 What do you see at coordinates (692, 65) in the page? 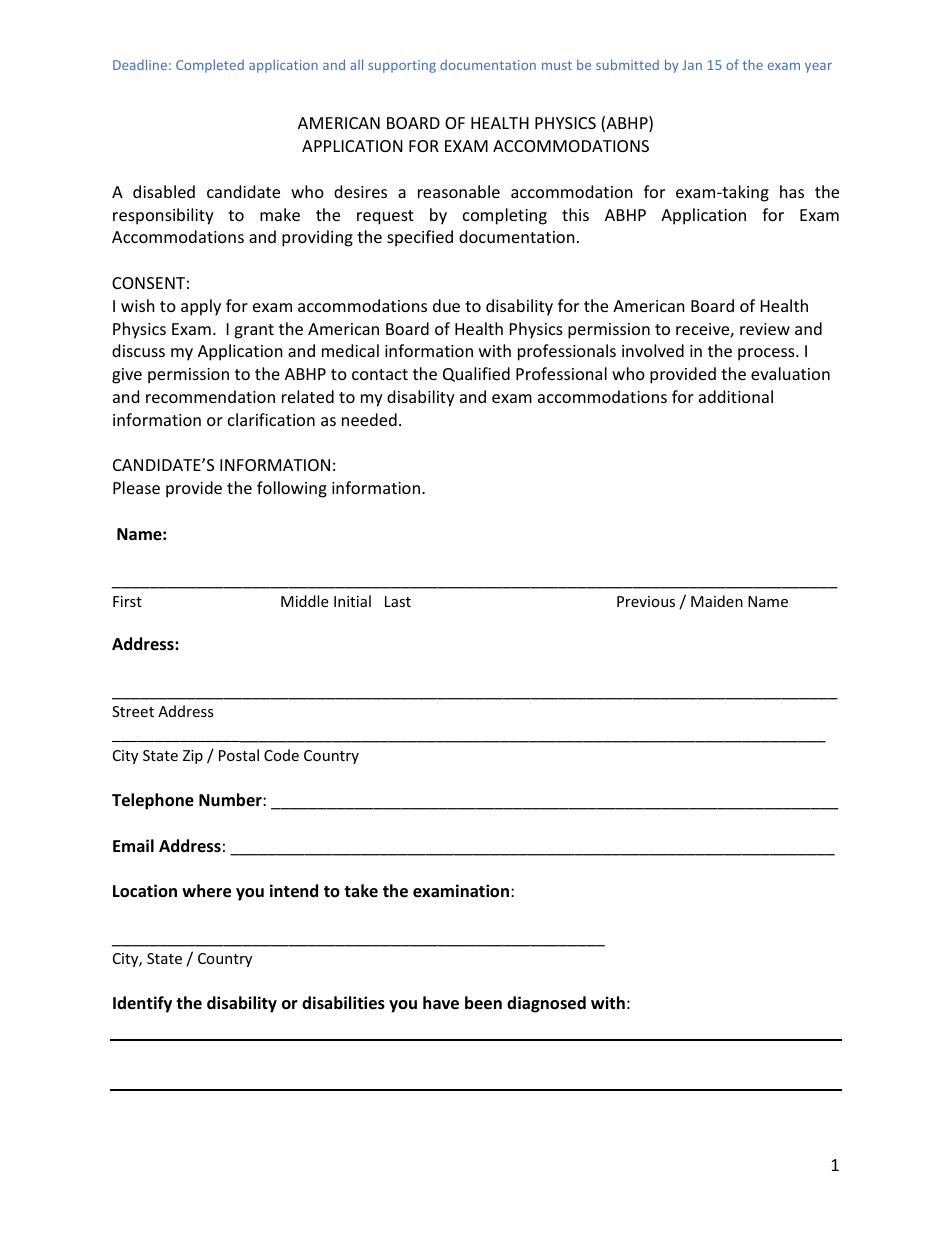
I see `Jan` at bounding box center [692, 65].
